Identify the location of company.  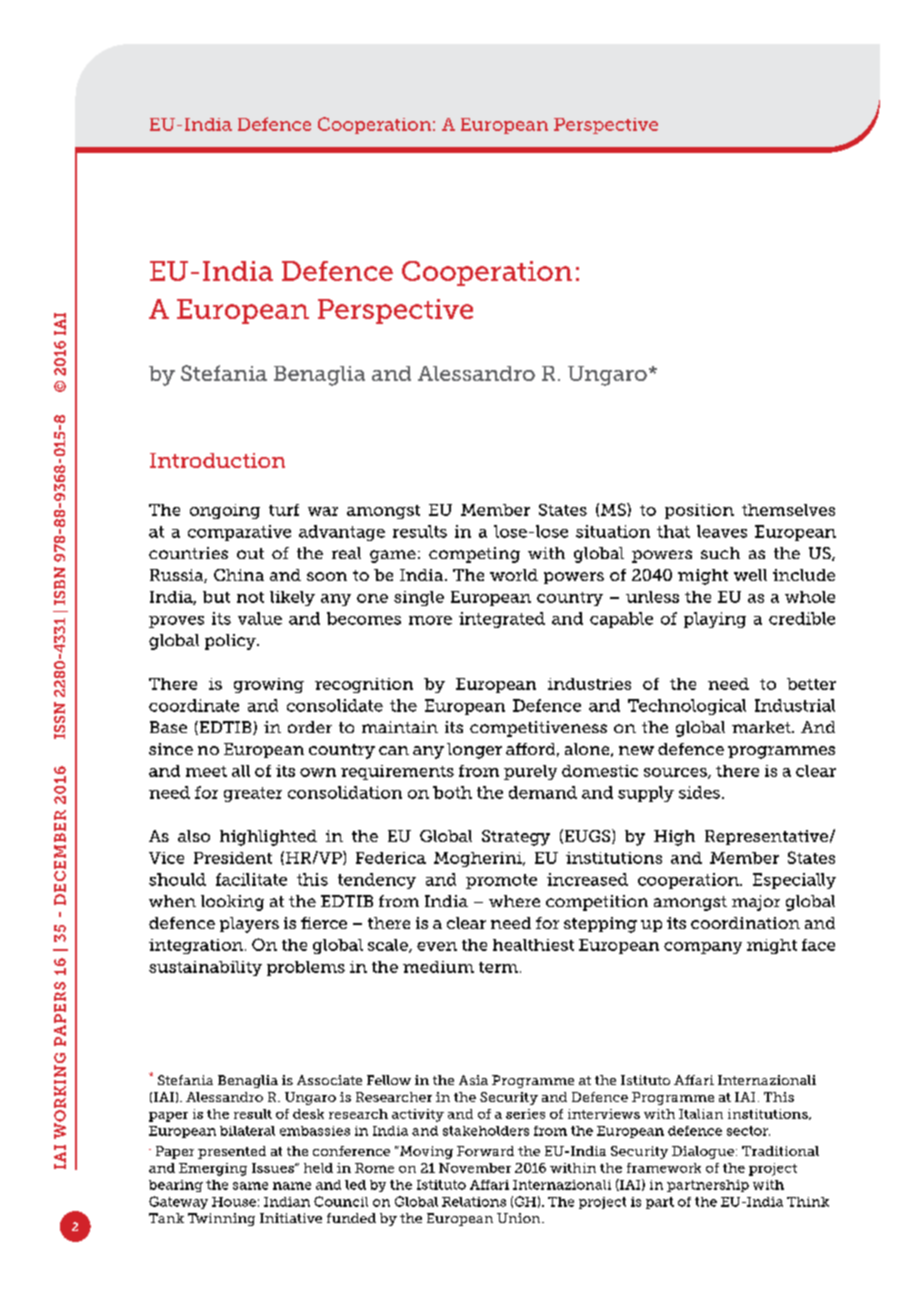
(703, 948).
